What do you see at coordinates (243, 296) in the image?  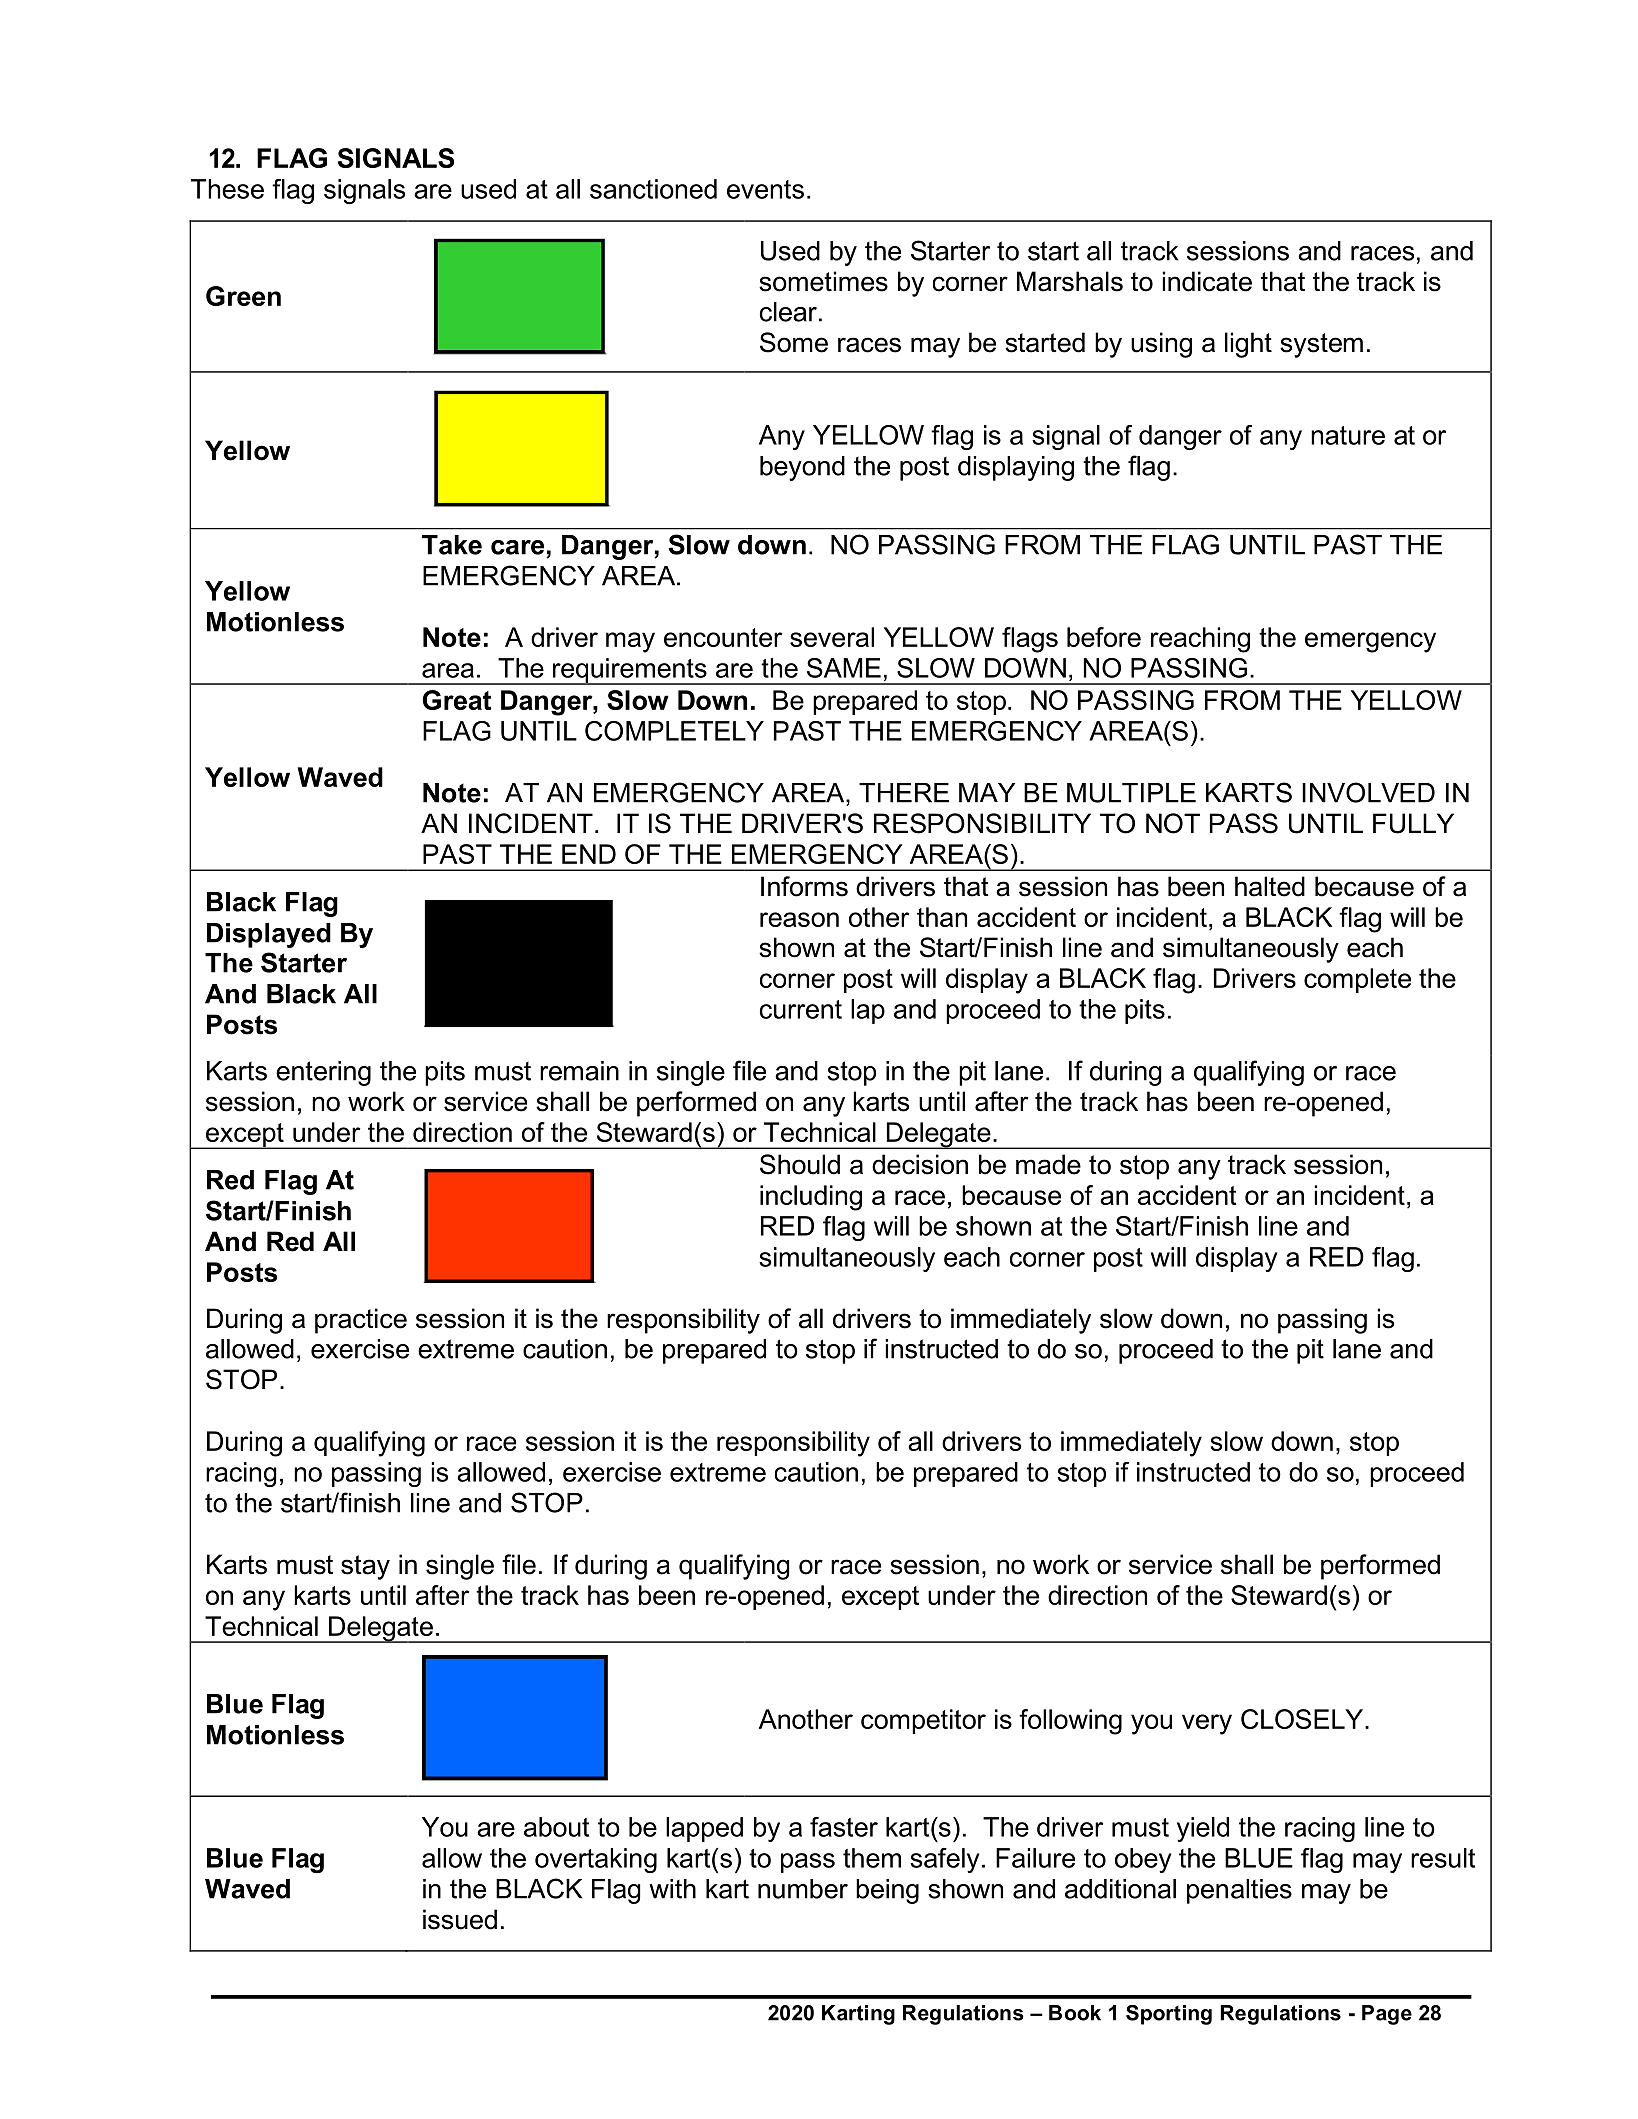 I see `Green` at bounding box center [243, 296].
